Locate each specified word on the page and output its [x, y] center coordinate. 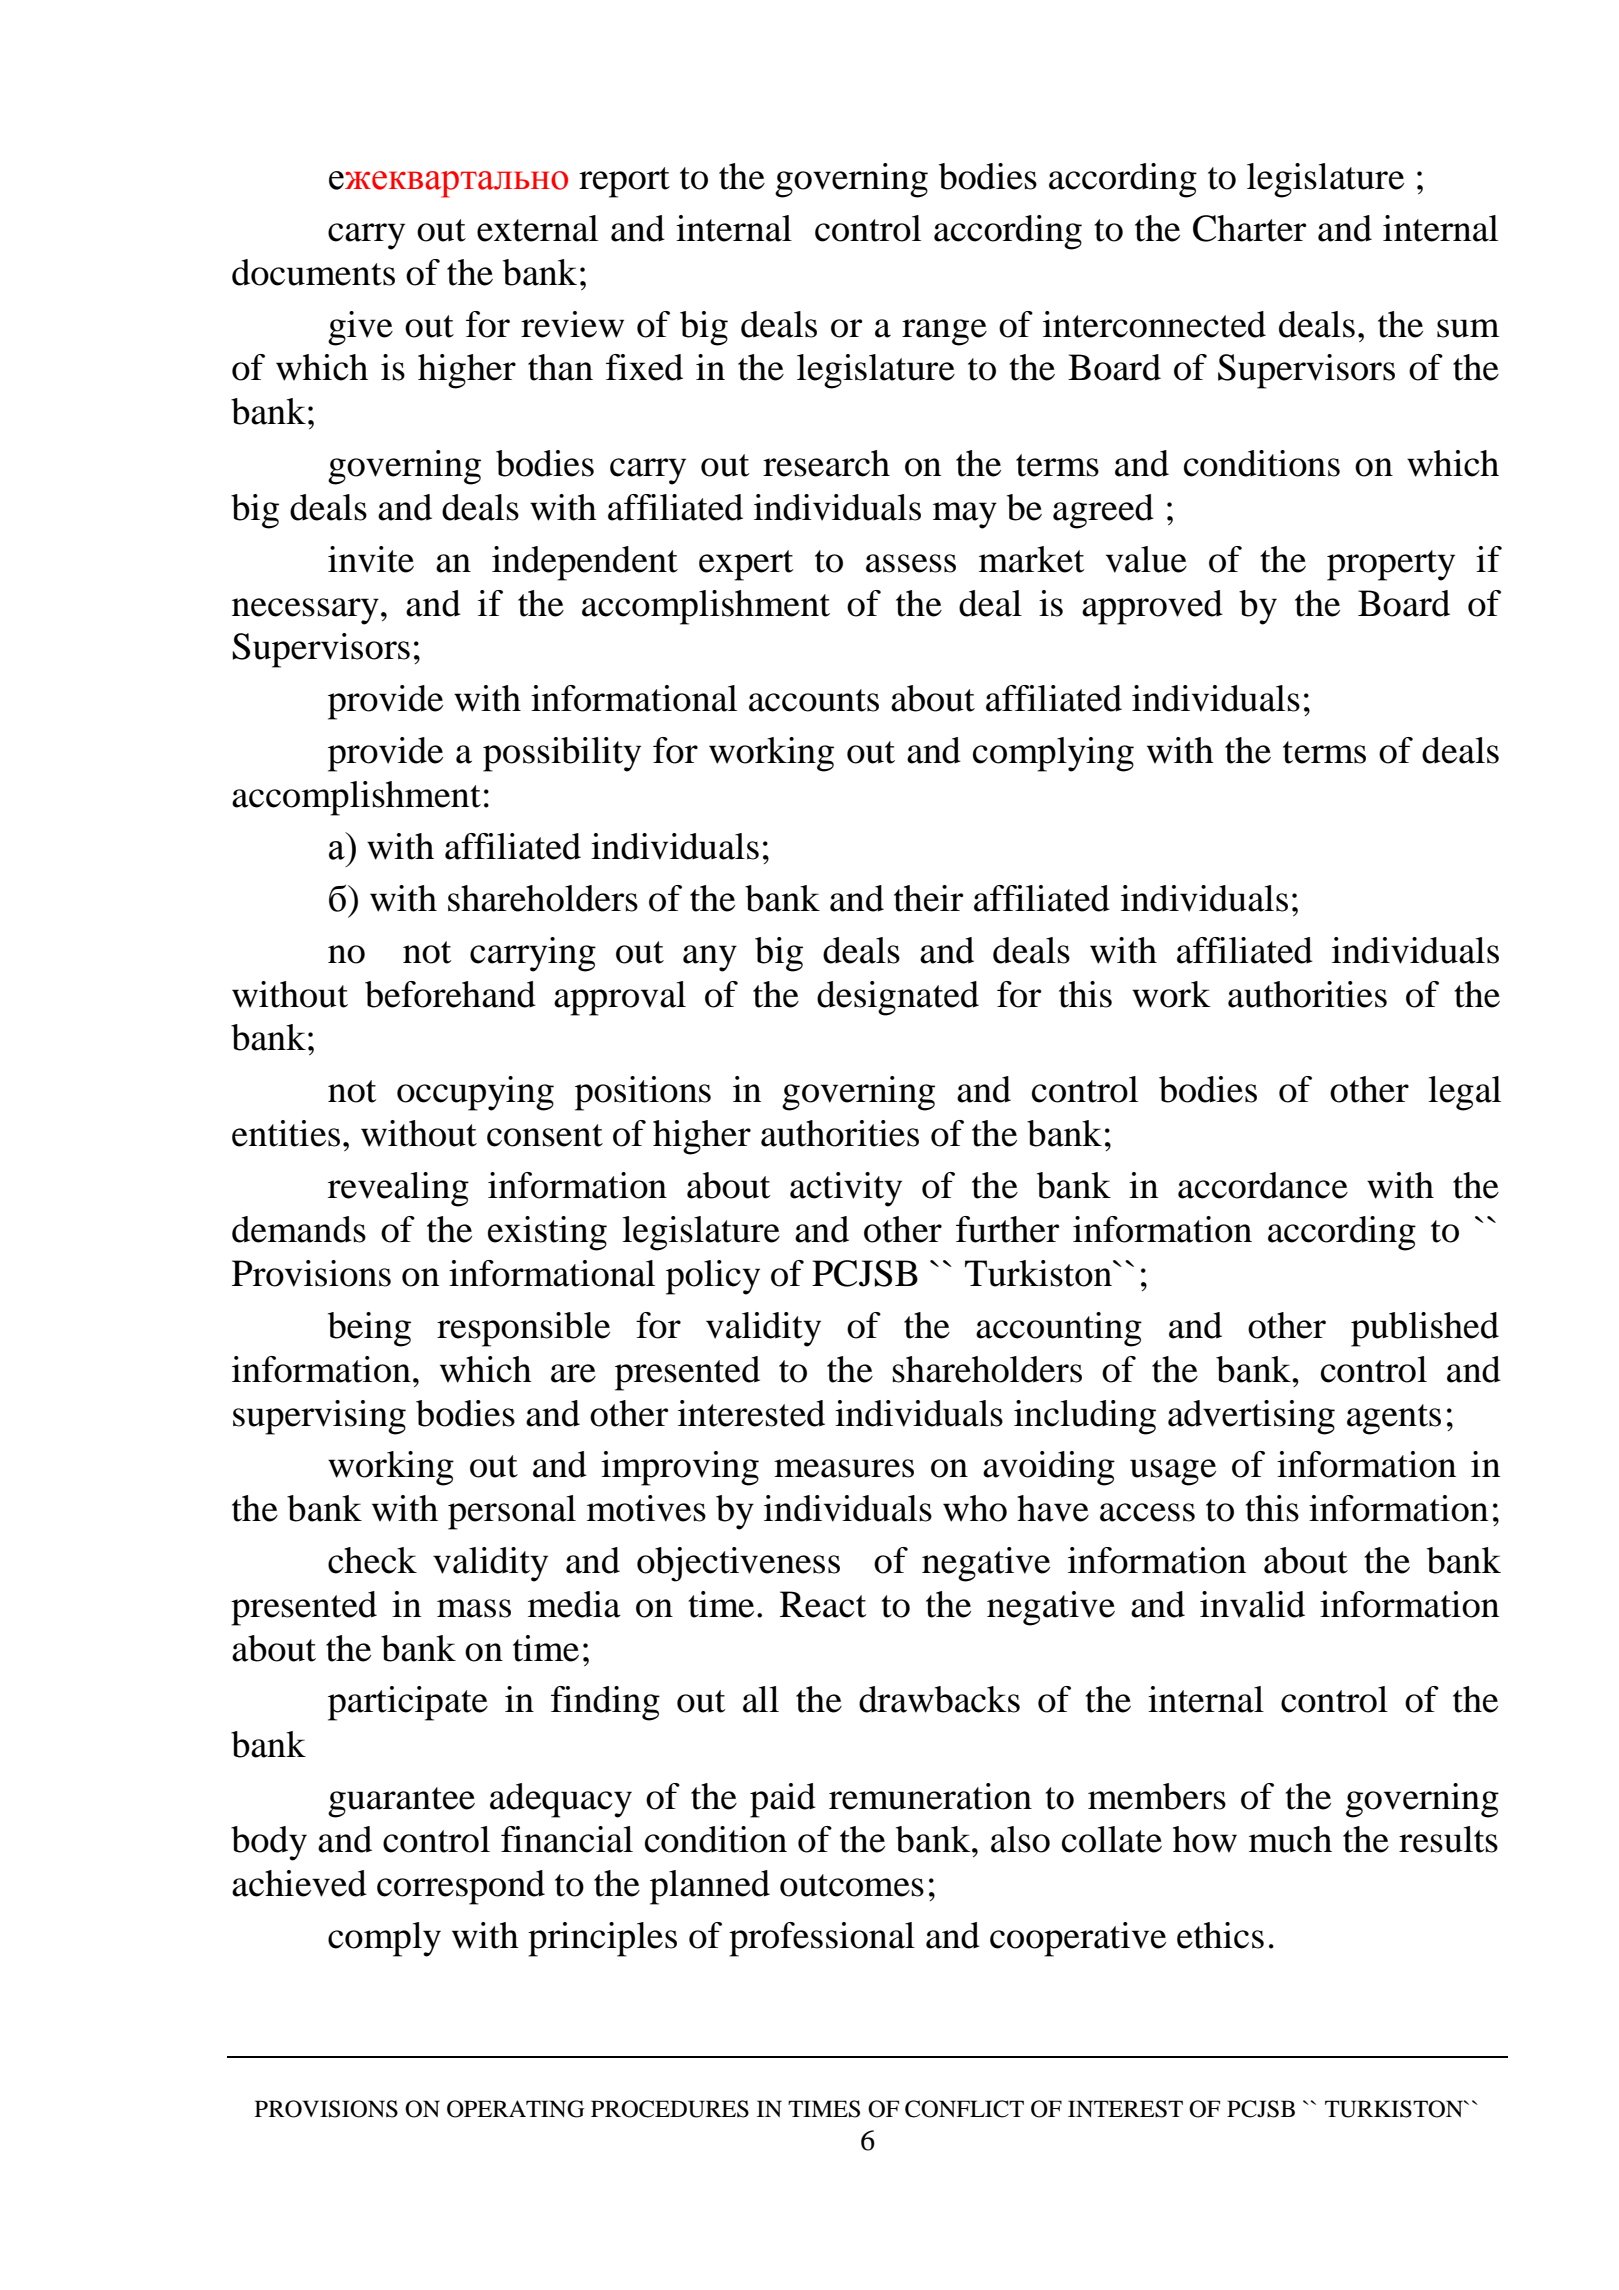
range [944, 332]
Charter [1250, 228]
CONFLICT [964, 2109]
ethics [1220, 1935]
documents [313, 272]
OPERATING [516, 2109]
